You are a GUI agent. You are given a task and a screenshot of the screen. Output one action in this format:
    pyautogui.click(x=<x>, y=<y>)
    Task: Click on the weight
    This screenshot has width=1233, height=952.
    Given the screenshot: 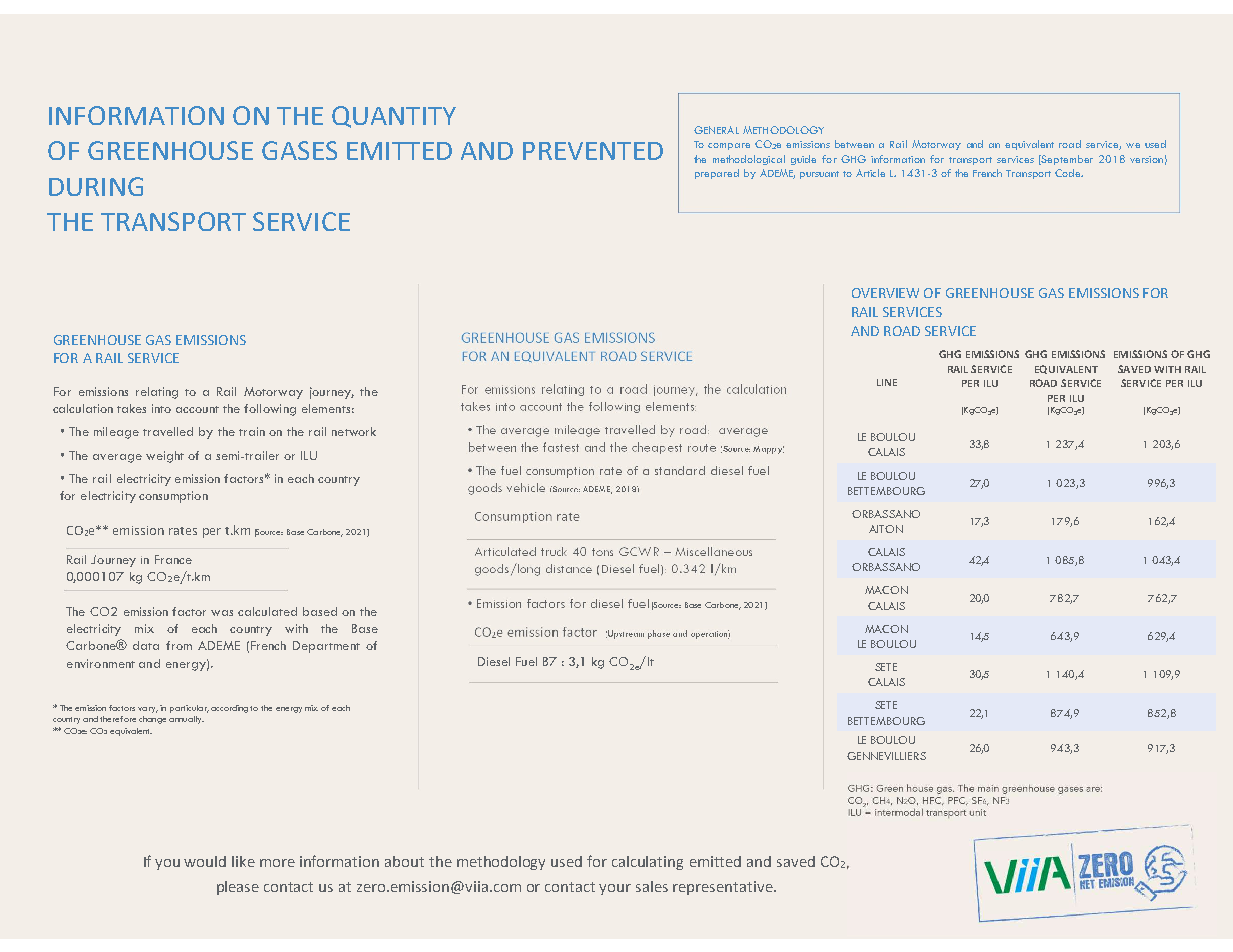 What is the action you would take?
    pyautogui.click(x=165, y=457)
